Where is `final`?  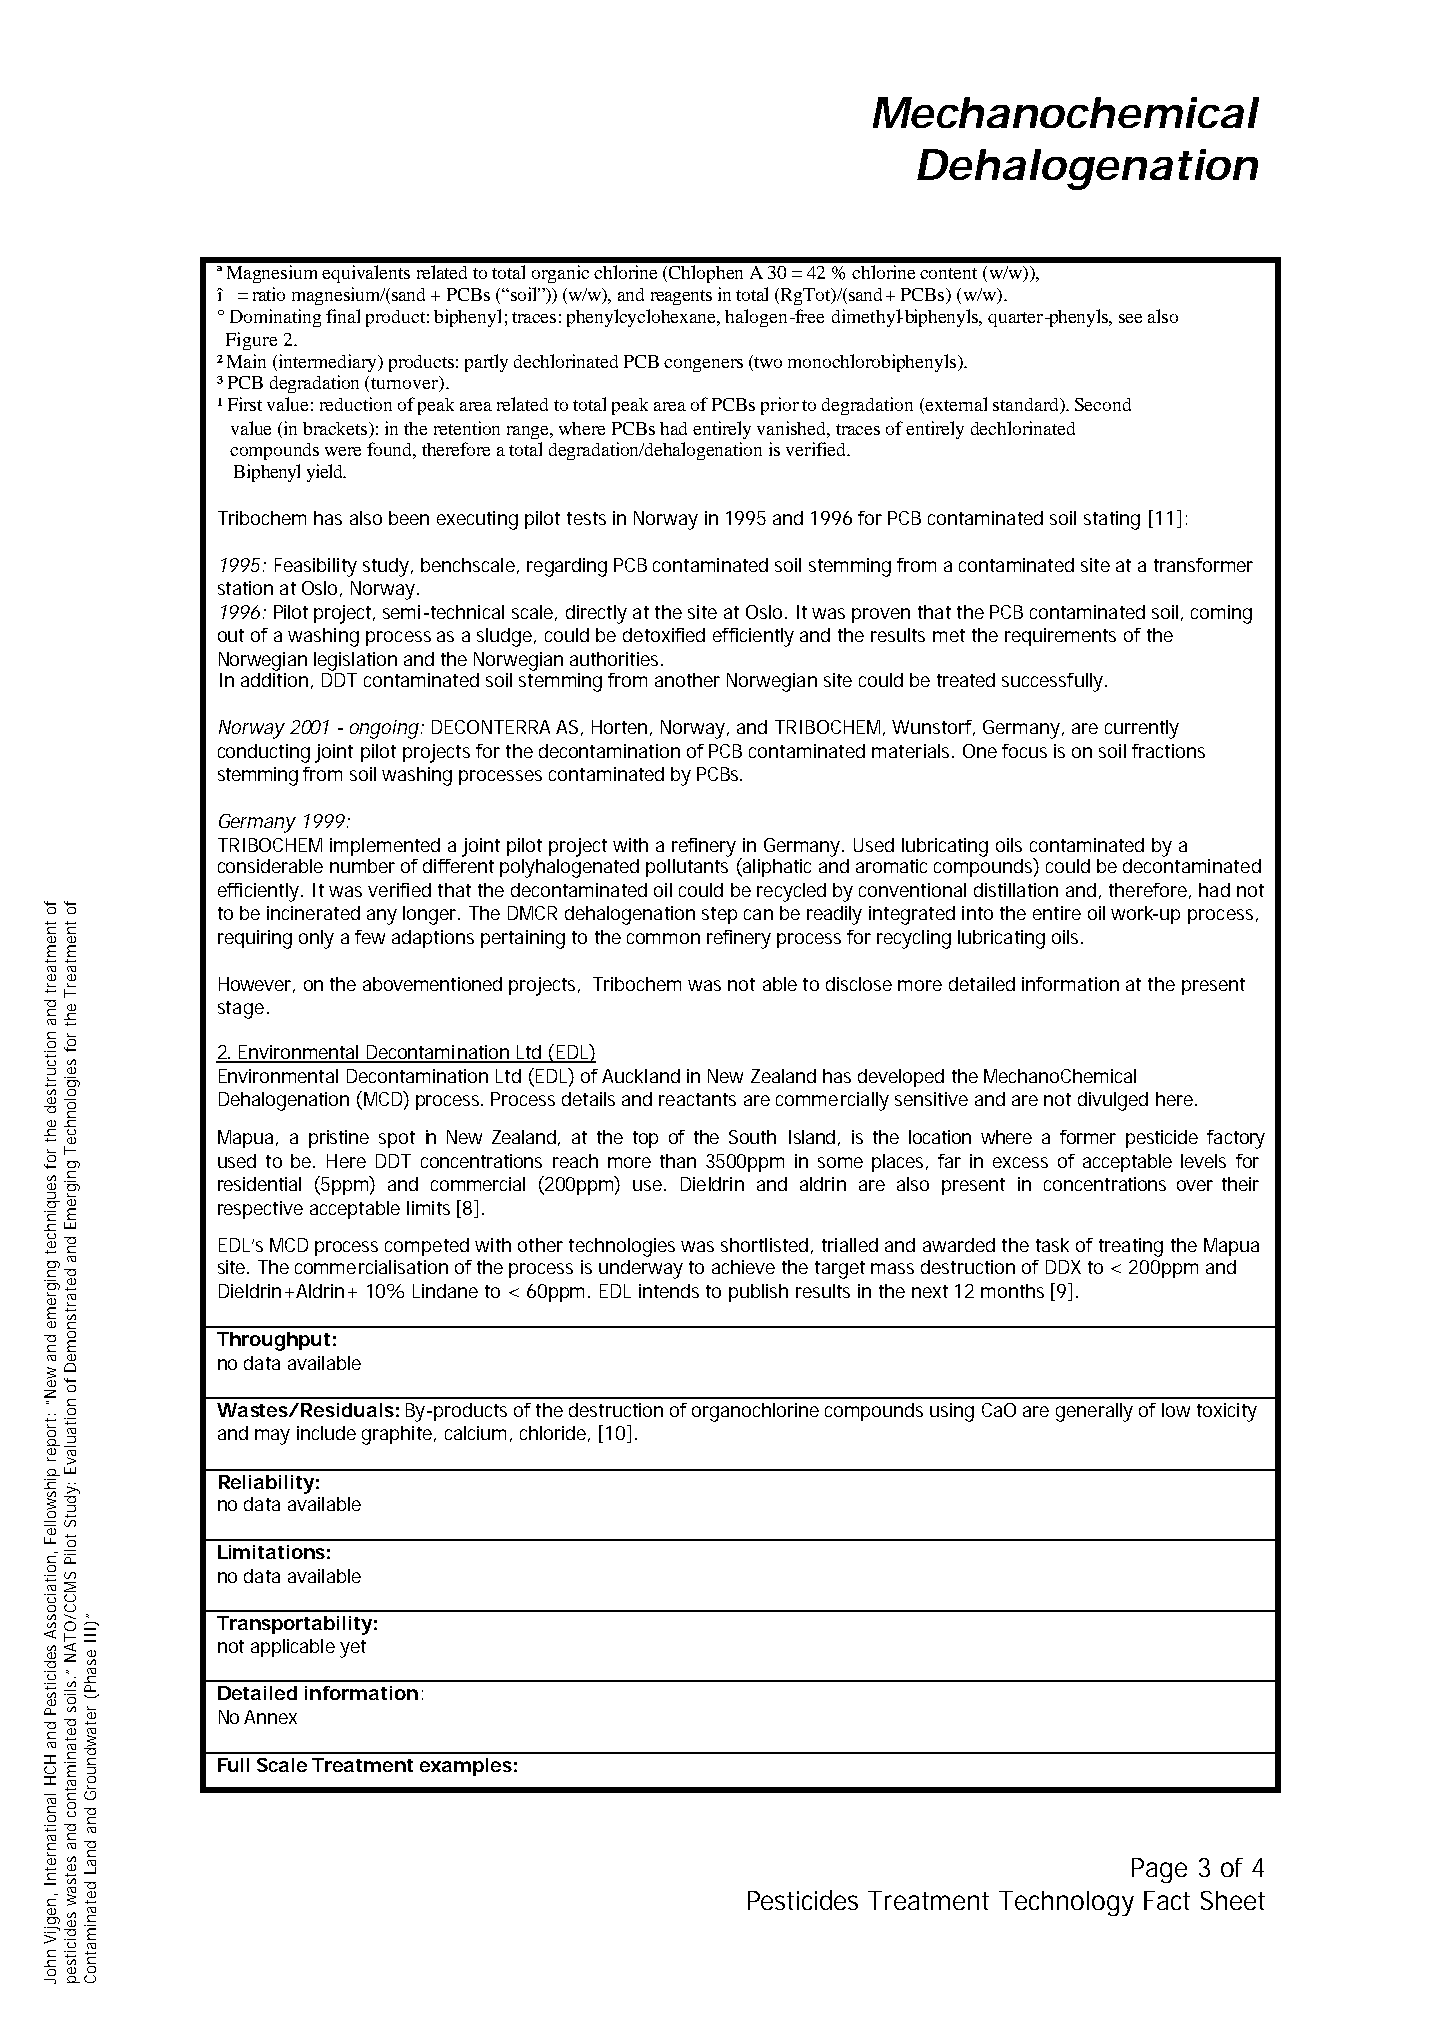
final is located at coordinates (343, 316).
